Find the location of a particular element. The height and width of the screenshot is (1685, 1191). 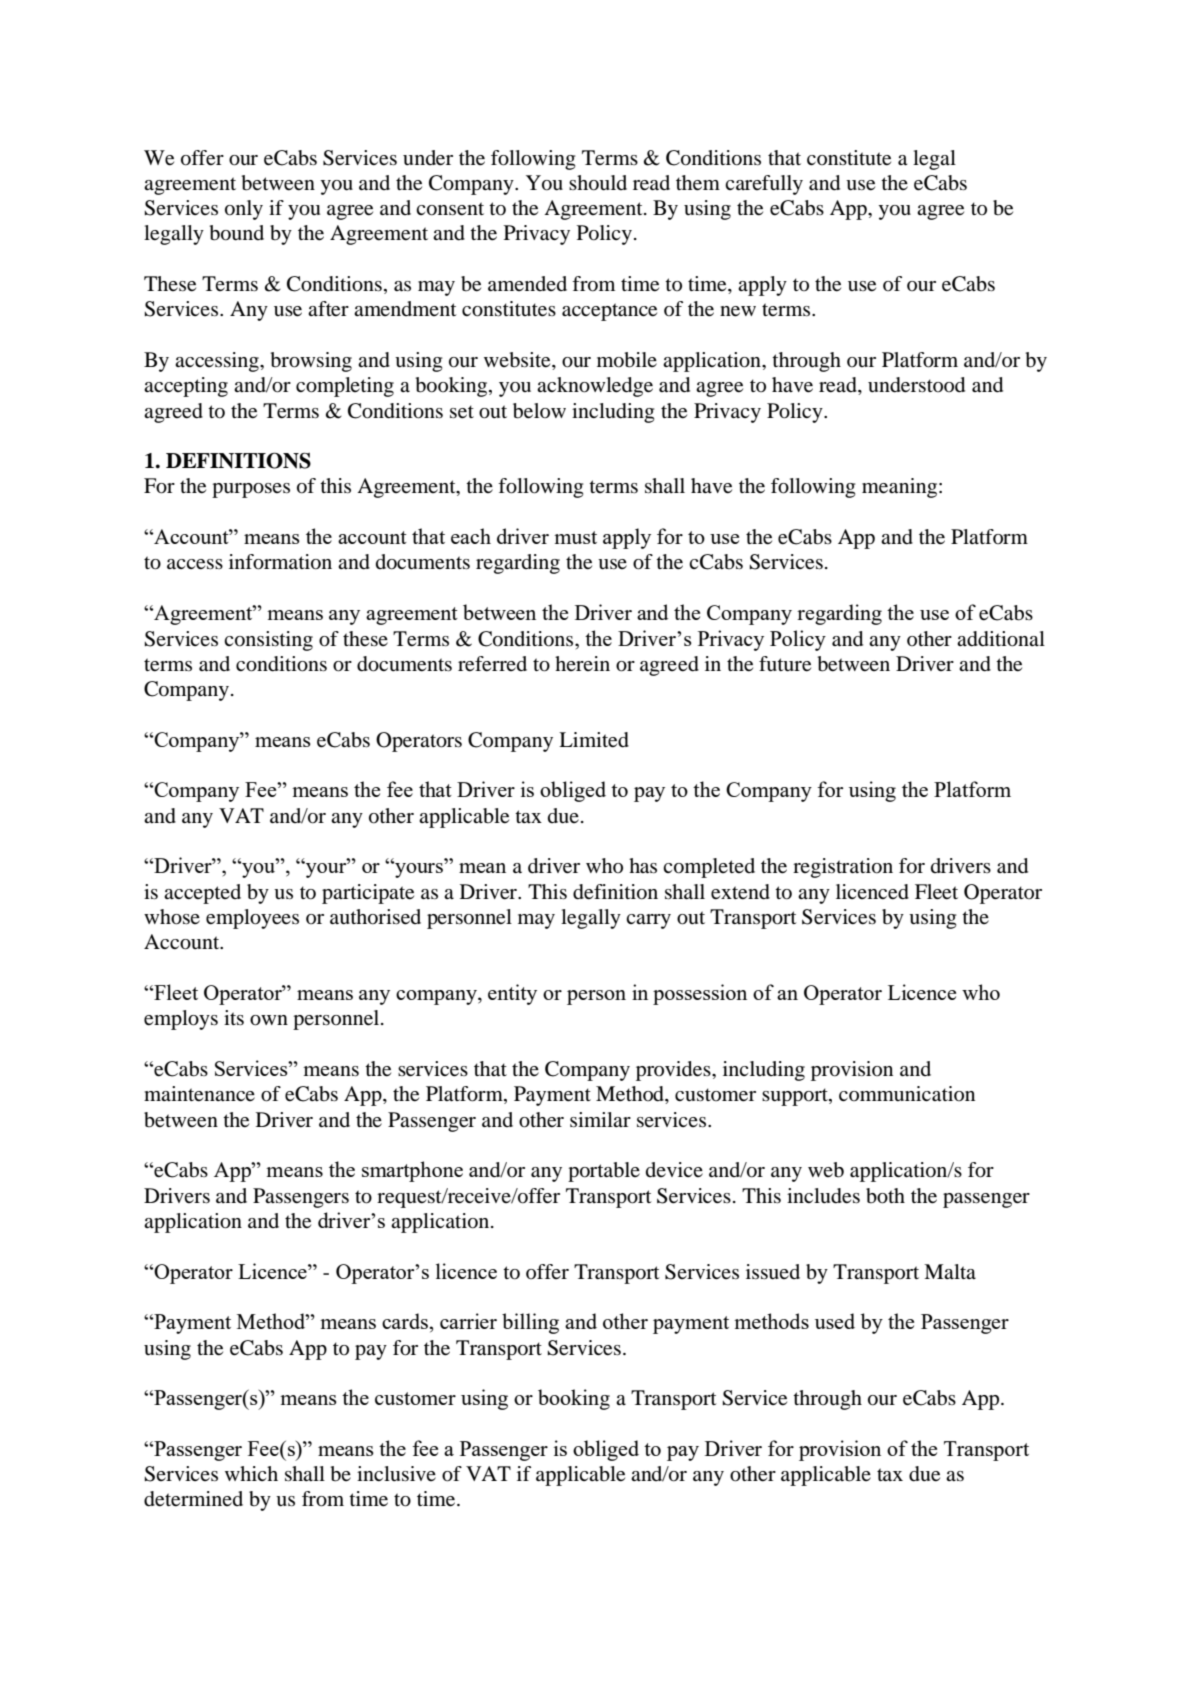

has is located at coordinates (643, 866).
